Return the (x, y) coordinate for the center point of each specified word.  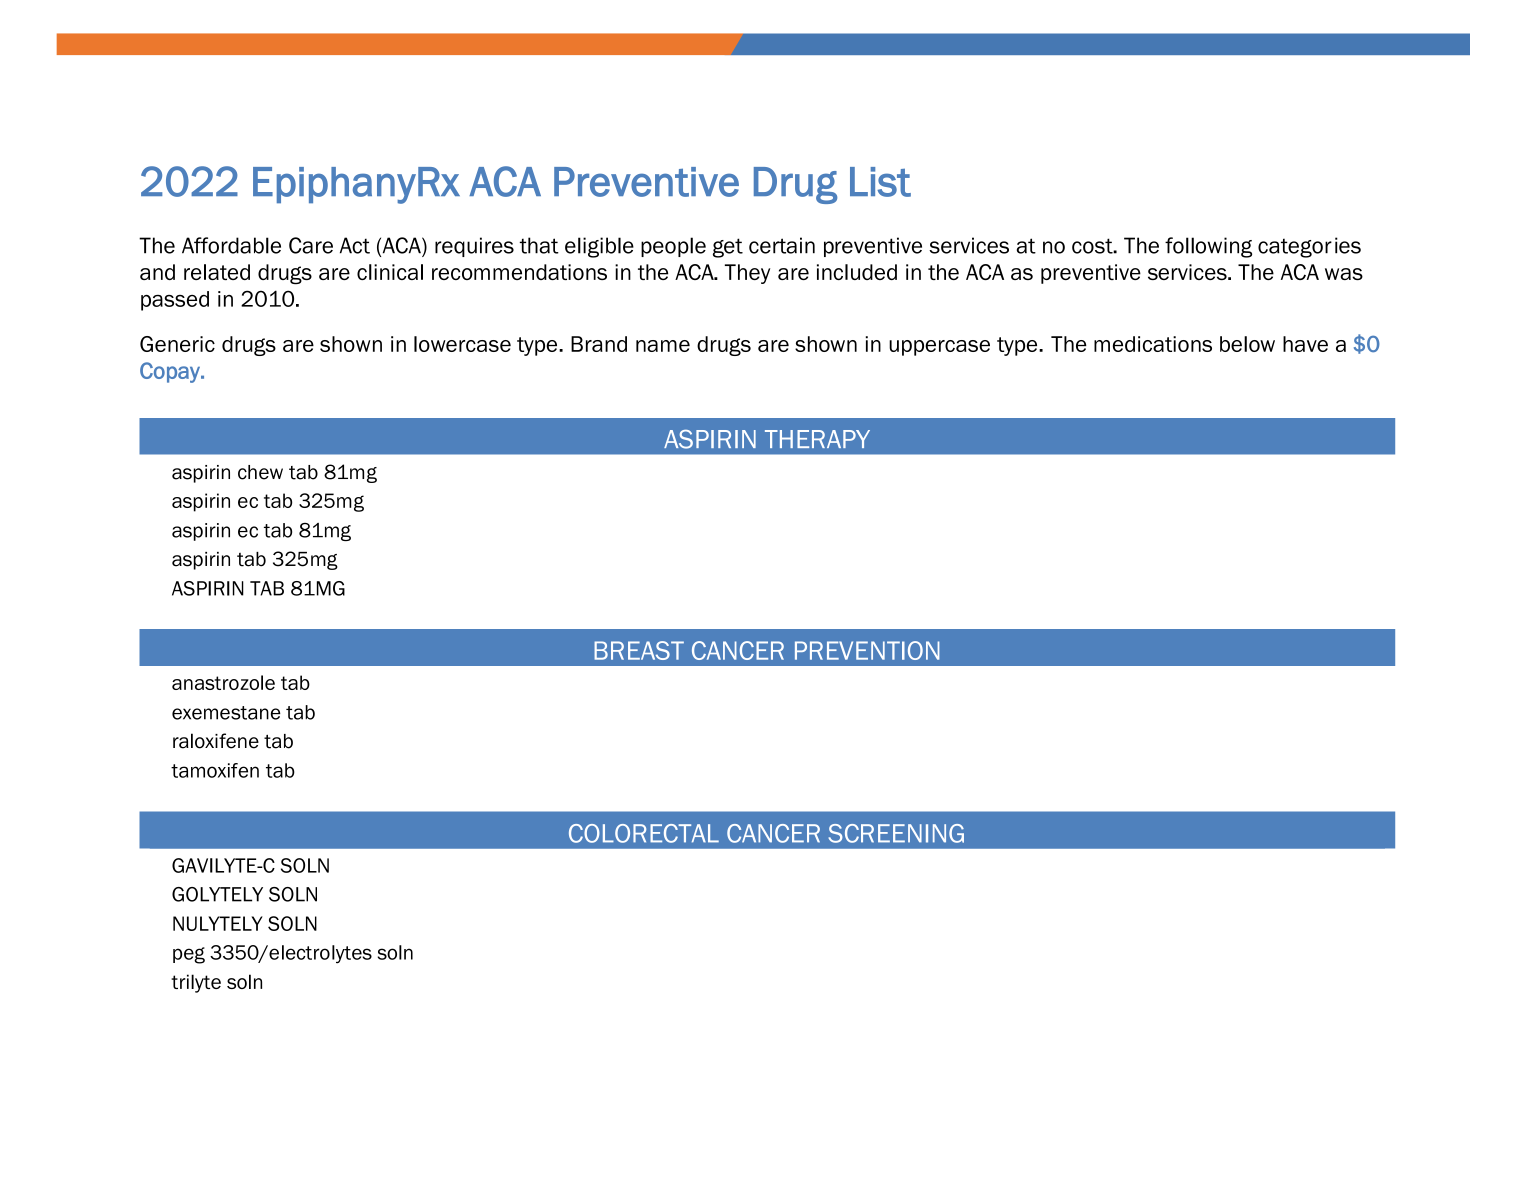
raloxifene (216, 741)
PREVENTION (867, 650)
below (1247, 344)
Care (311, 245)
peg (189, 955)
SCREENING (896, 833)
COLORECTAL (644, 833)
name (663, 346)
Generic (177, 344)
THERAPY (817, 439)
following (1208, 247)
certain (782, 245)
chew (260, 472)
